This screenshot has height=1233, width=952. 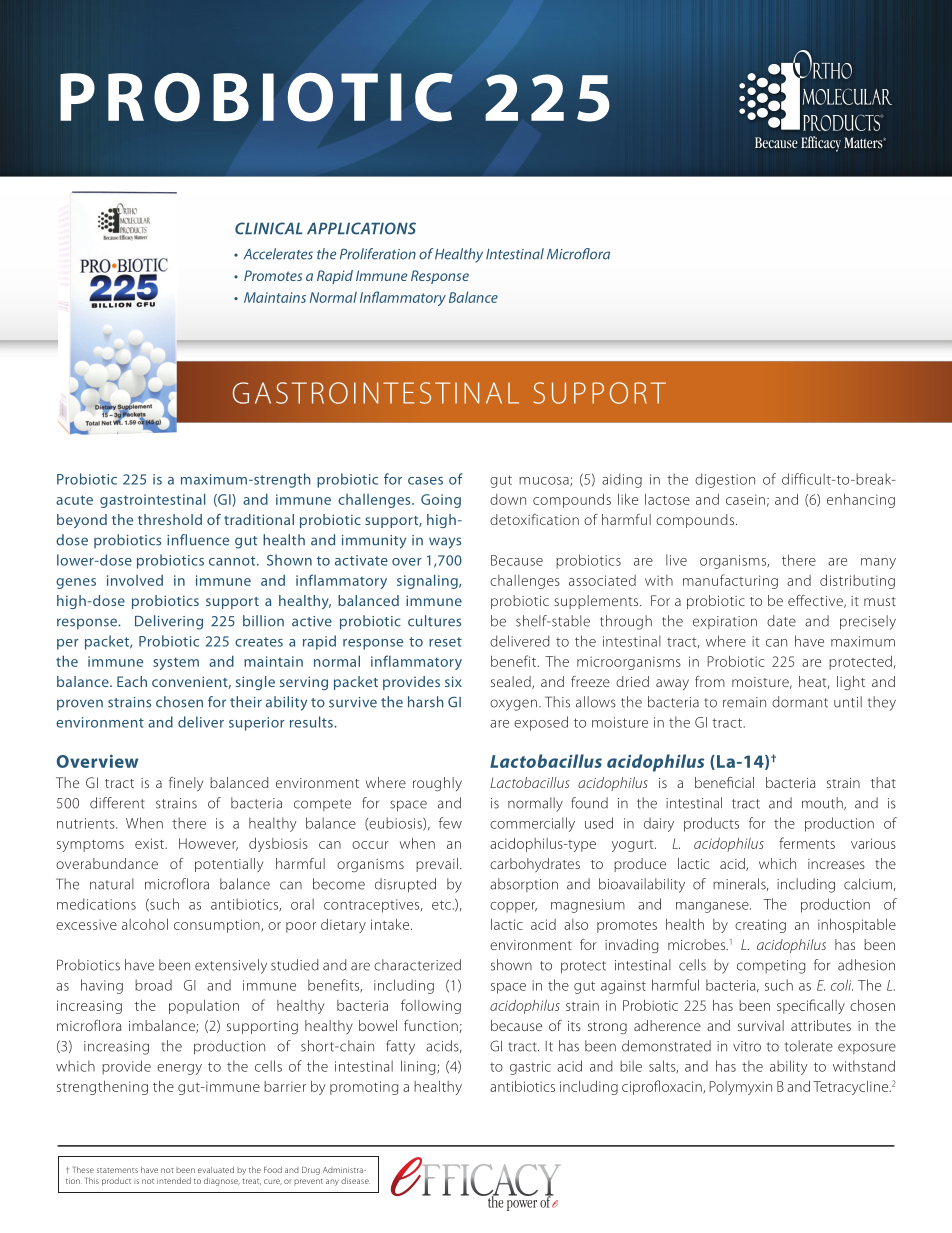 I want to click on Accelerates, so click(x=278, y=254).
